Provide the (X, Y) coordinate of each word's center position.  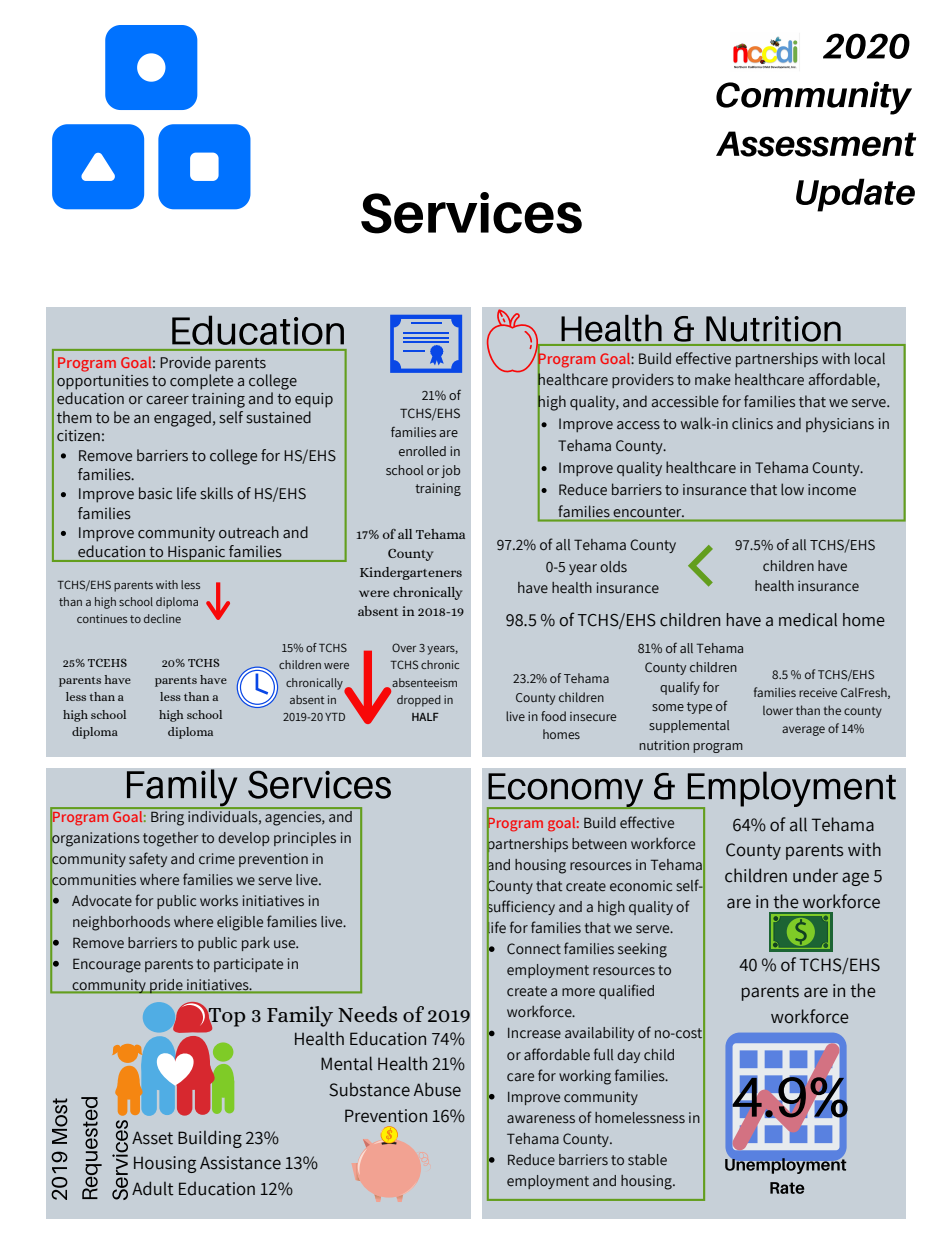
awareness (541, 1119)
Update (855, 195)
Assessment (816, 144)
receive (818, 692)
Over (404, 647)
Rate (787, 1188)
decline (162, 618)
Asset (152, 1138)
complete (201, 382)
